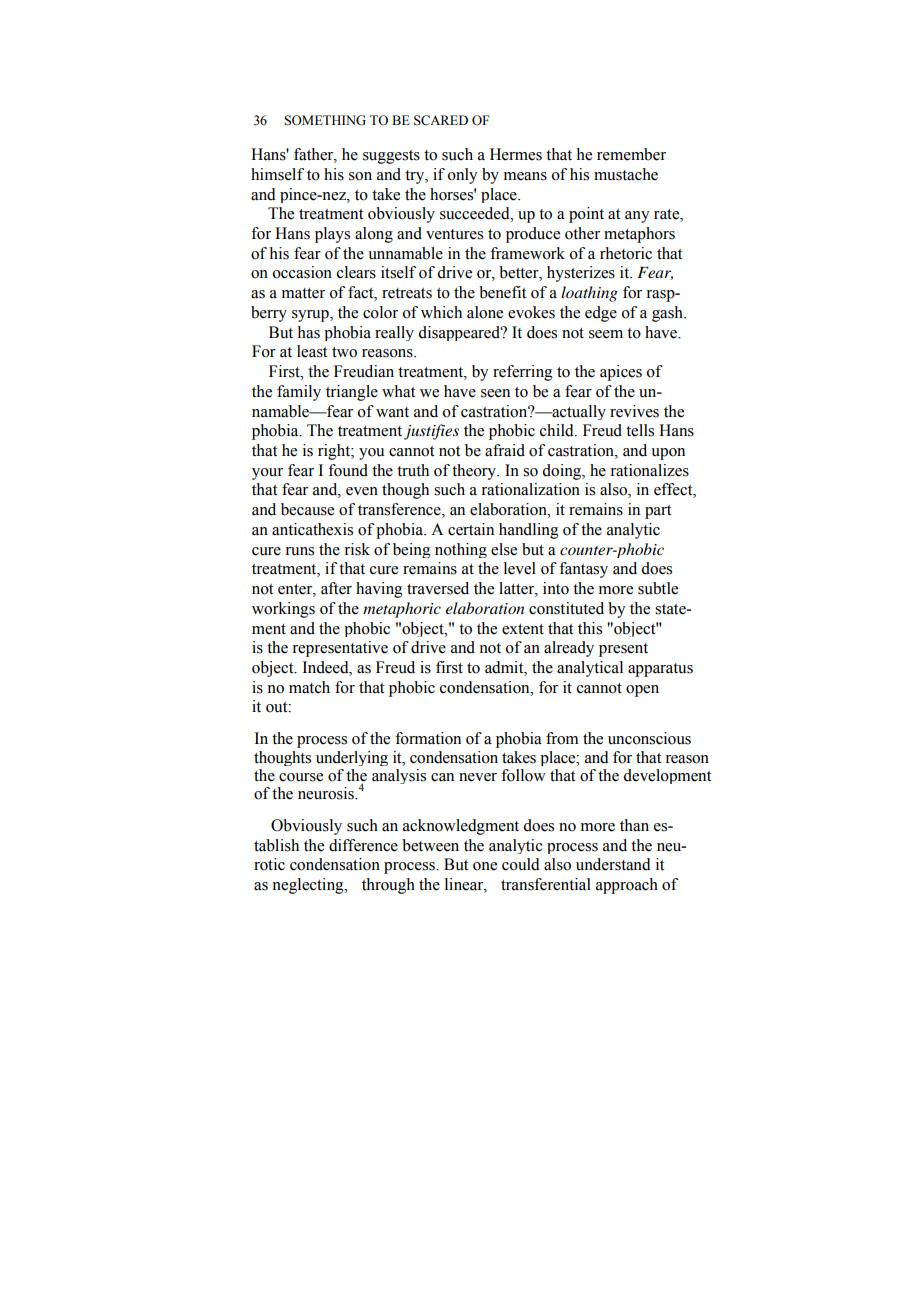 The width and height of the page is (924, 1308). Describe the element at coordinates (307, 509) in the page. I see `because` at that location.
